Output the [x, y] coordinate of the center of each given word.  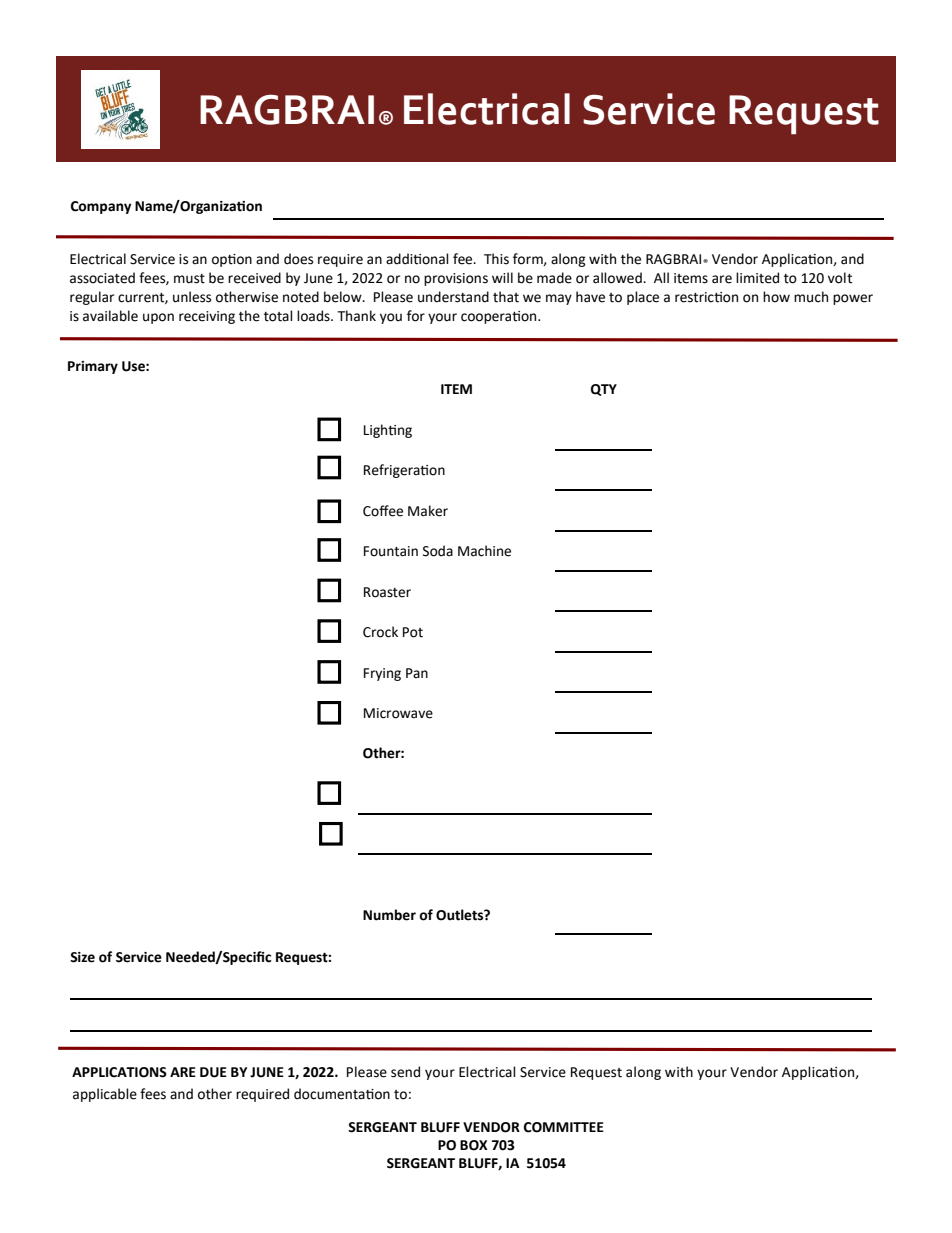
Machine [484, 551]
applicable [105, 1095]
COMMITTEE [564, 1127]
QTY [604, 390]
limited [757, 278]
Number [389, 915]
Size [82, 957]
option [232, 260]
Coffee [383, 511]
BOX [474, 1145]
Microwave [398, 713]
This [496, 259]
